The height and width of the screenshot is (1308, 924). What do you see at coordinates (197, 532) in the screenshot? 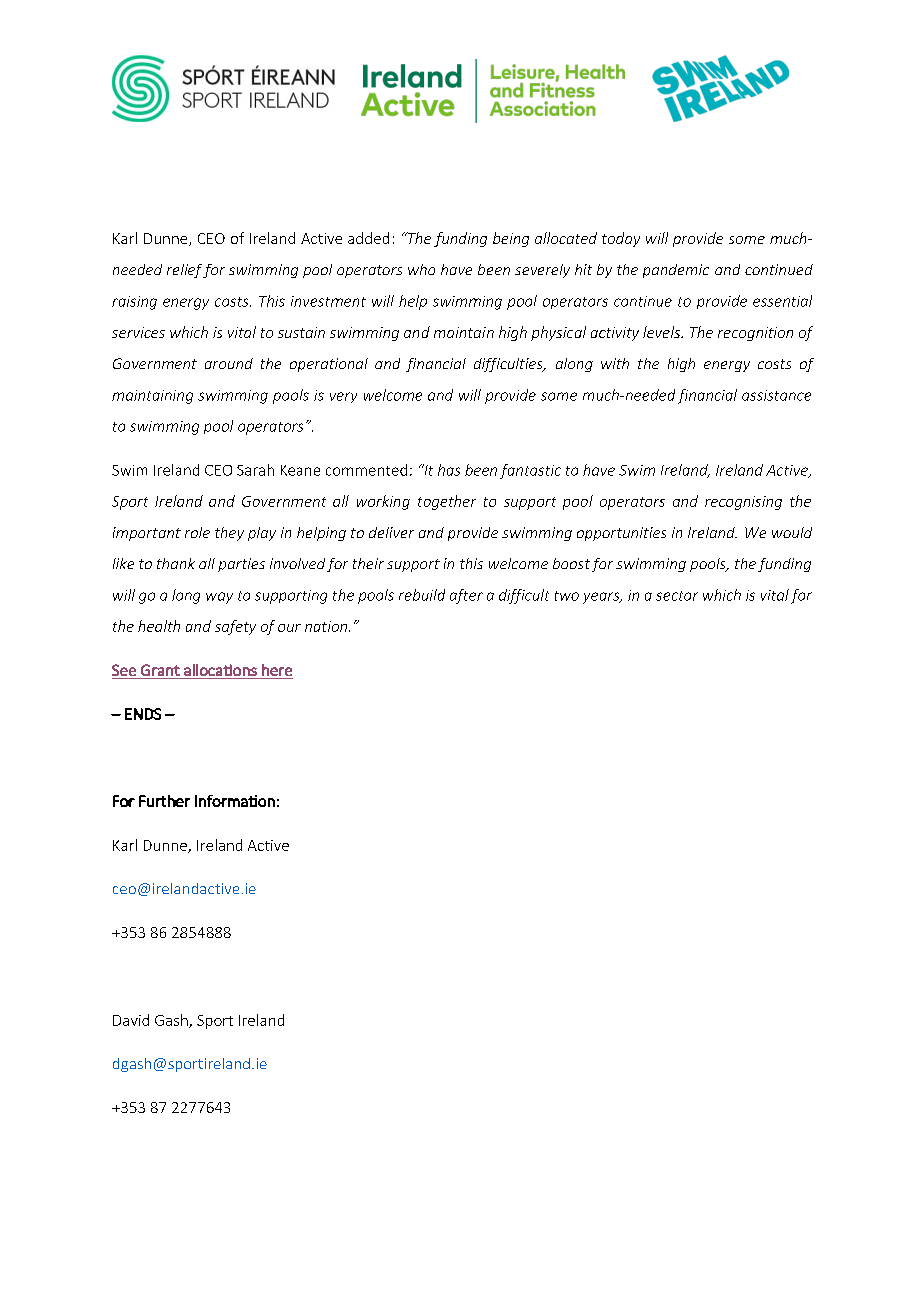
I see `role` at bounding box center [197, 532].
